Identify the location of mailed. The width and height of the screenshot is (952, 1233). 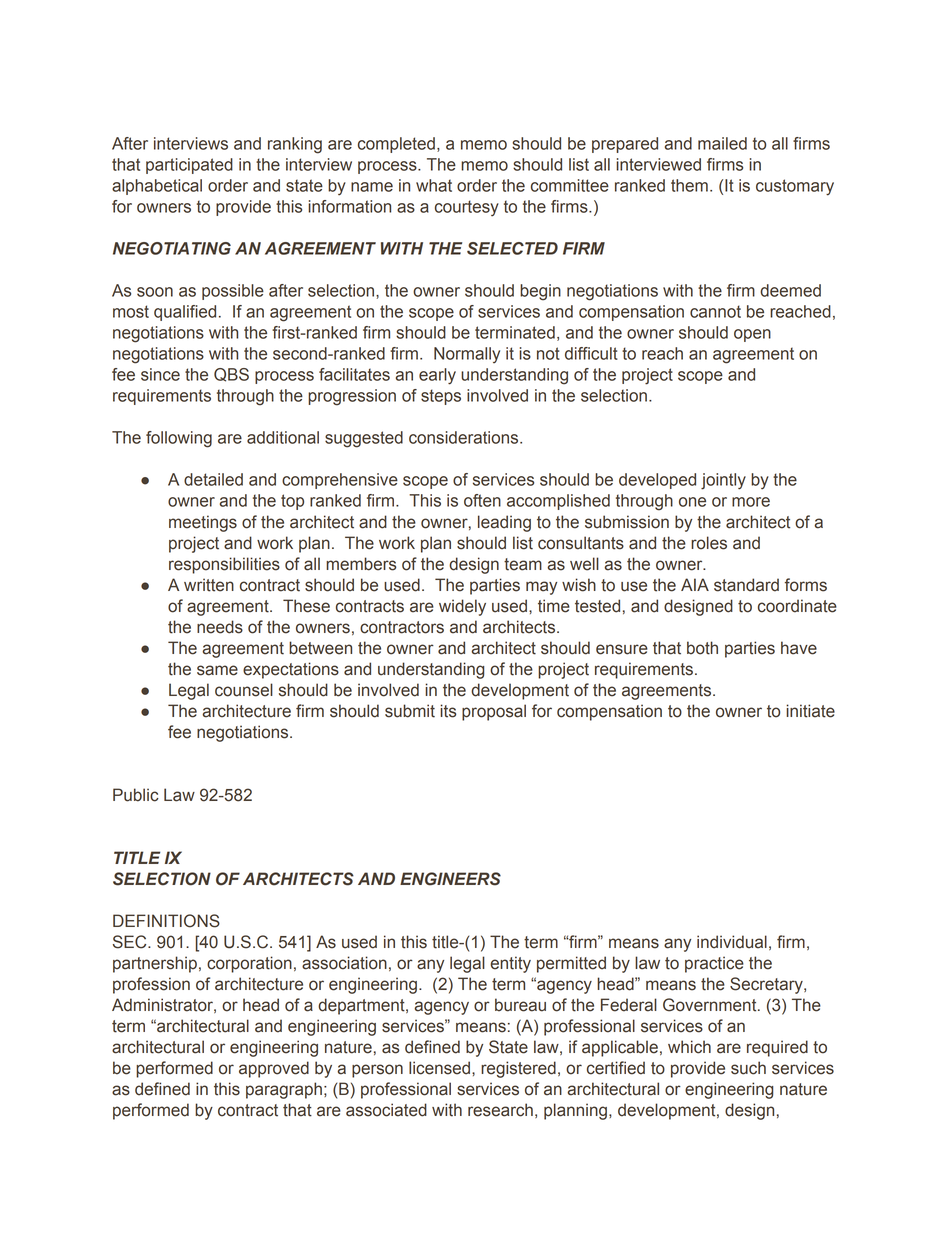
(722, 143).
